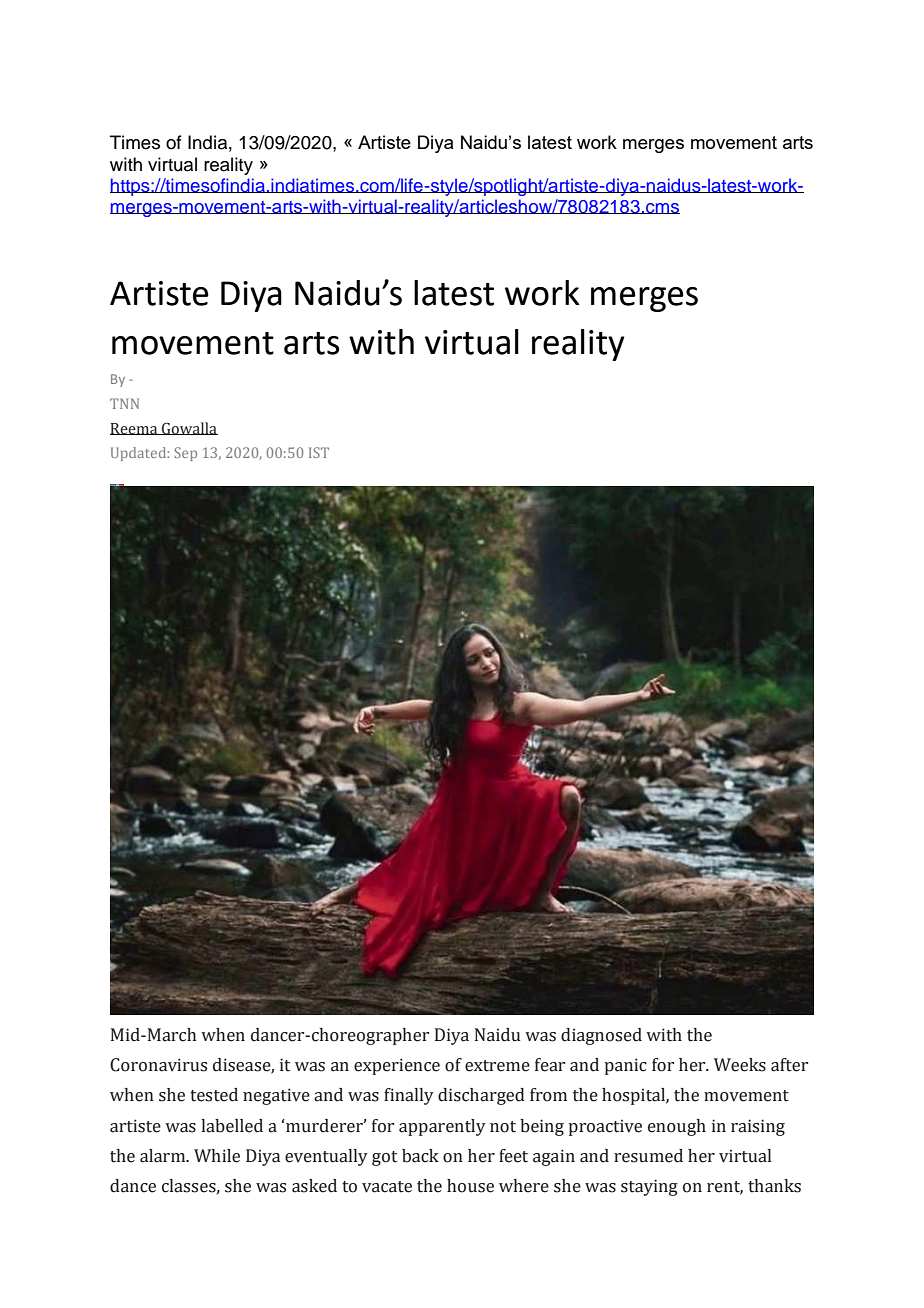 The width and height of the screenshot is (924, 1308). I want to click on Sep, so click(185, 454).
